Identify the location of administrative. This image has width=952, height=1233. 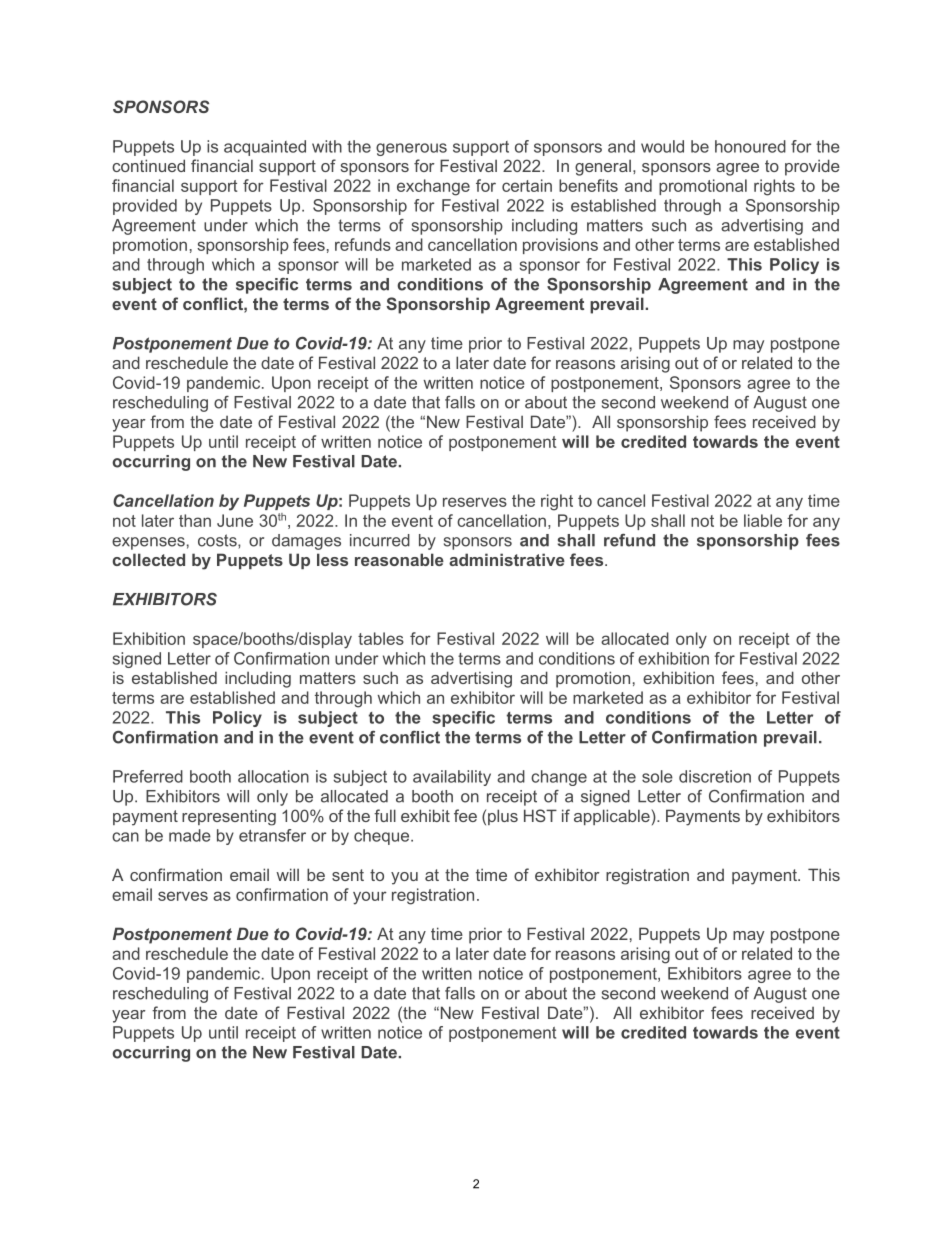
(507, 559).
